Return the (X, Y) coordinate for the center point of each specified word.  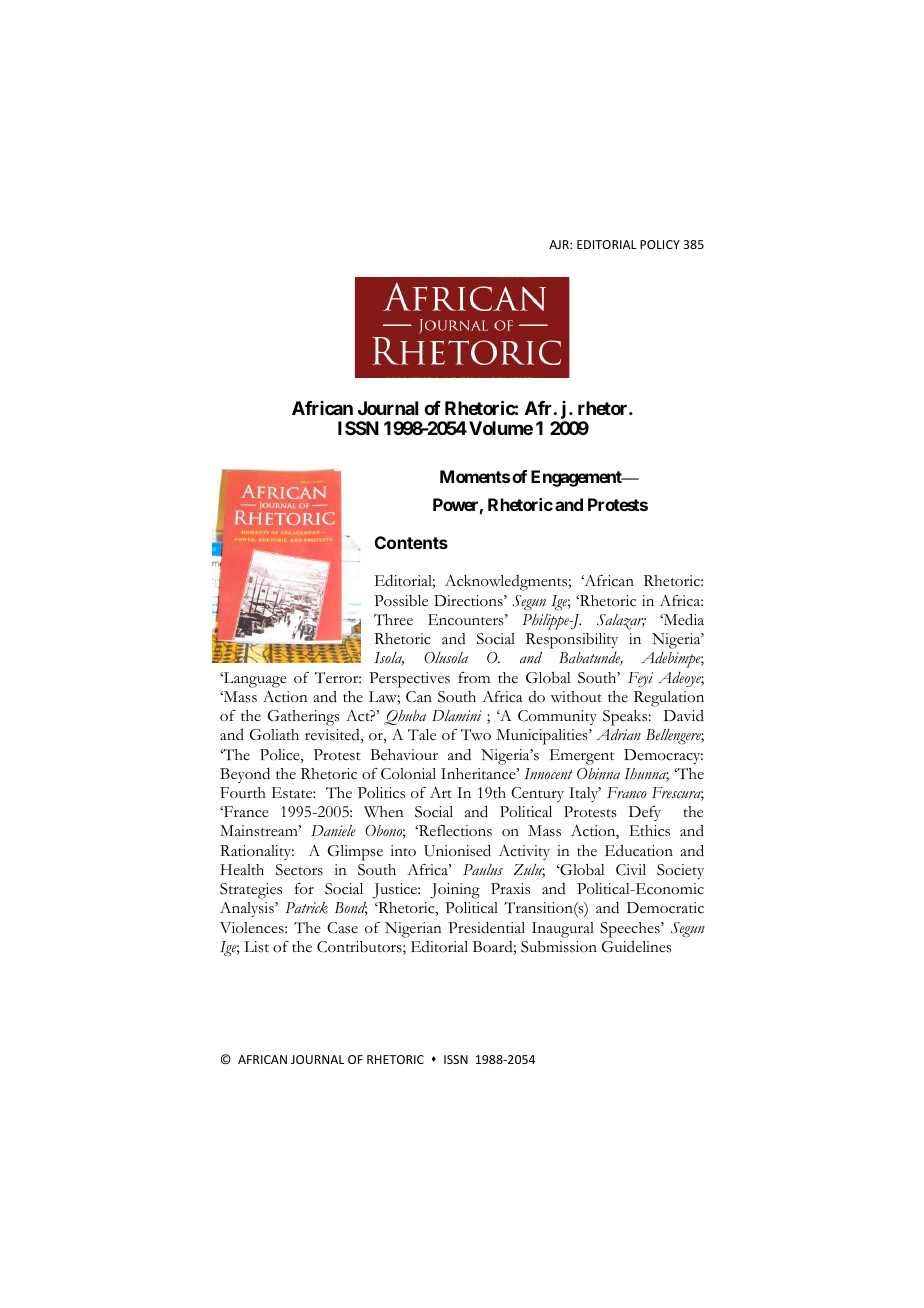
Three (393, 619)
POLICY (660, 244)
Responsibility (572, 641)
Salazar (621, 622)
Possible (401, 601)
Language (254, 680)
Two (476, 735)
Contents (411, 542)
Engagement (577, 478)
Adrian (618, 734)
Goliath (274, 735)
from (474, 677)
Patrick (306, 908)
